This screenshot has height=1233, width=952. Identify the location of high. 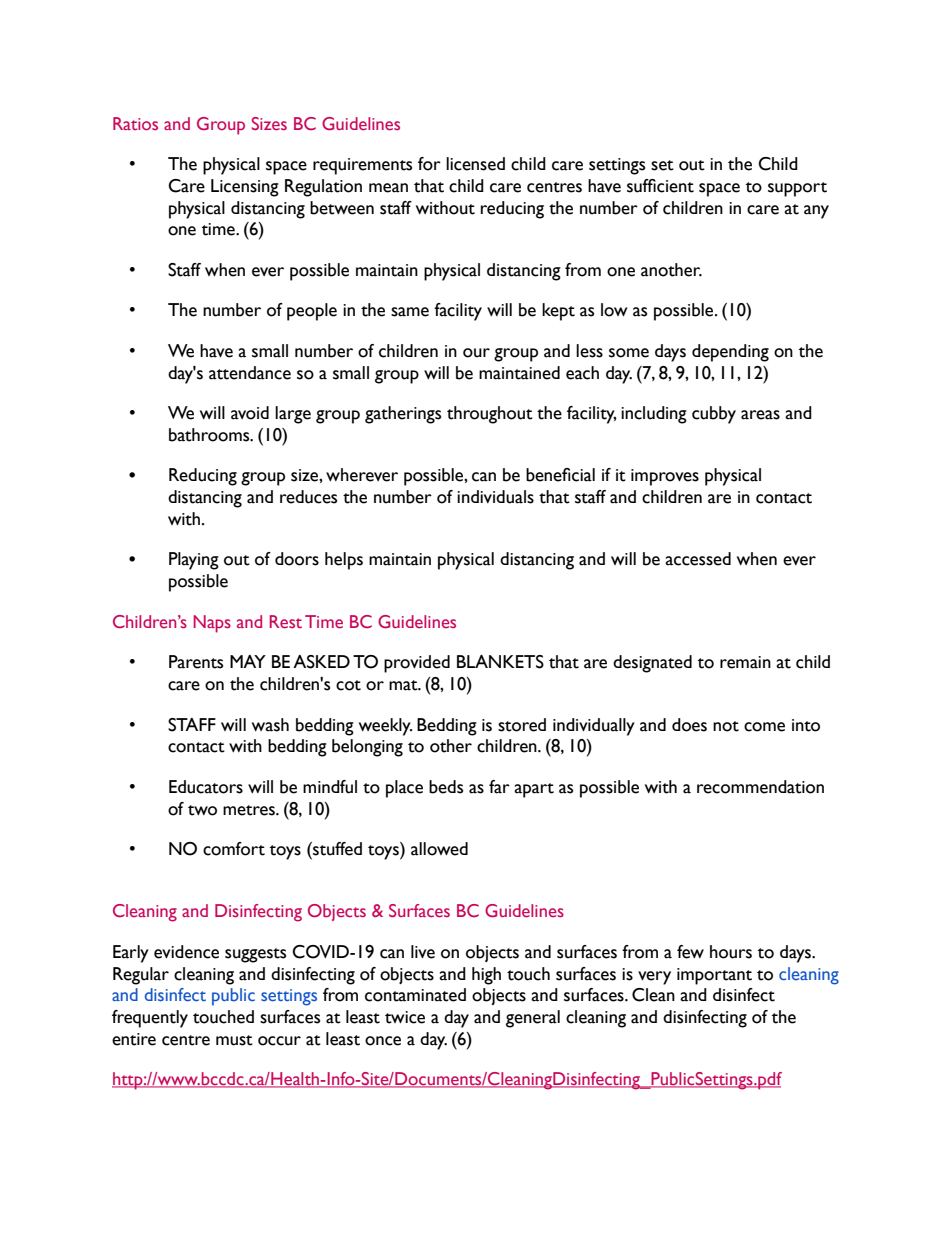
(486, 976).
